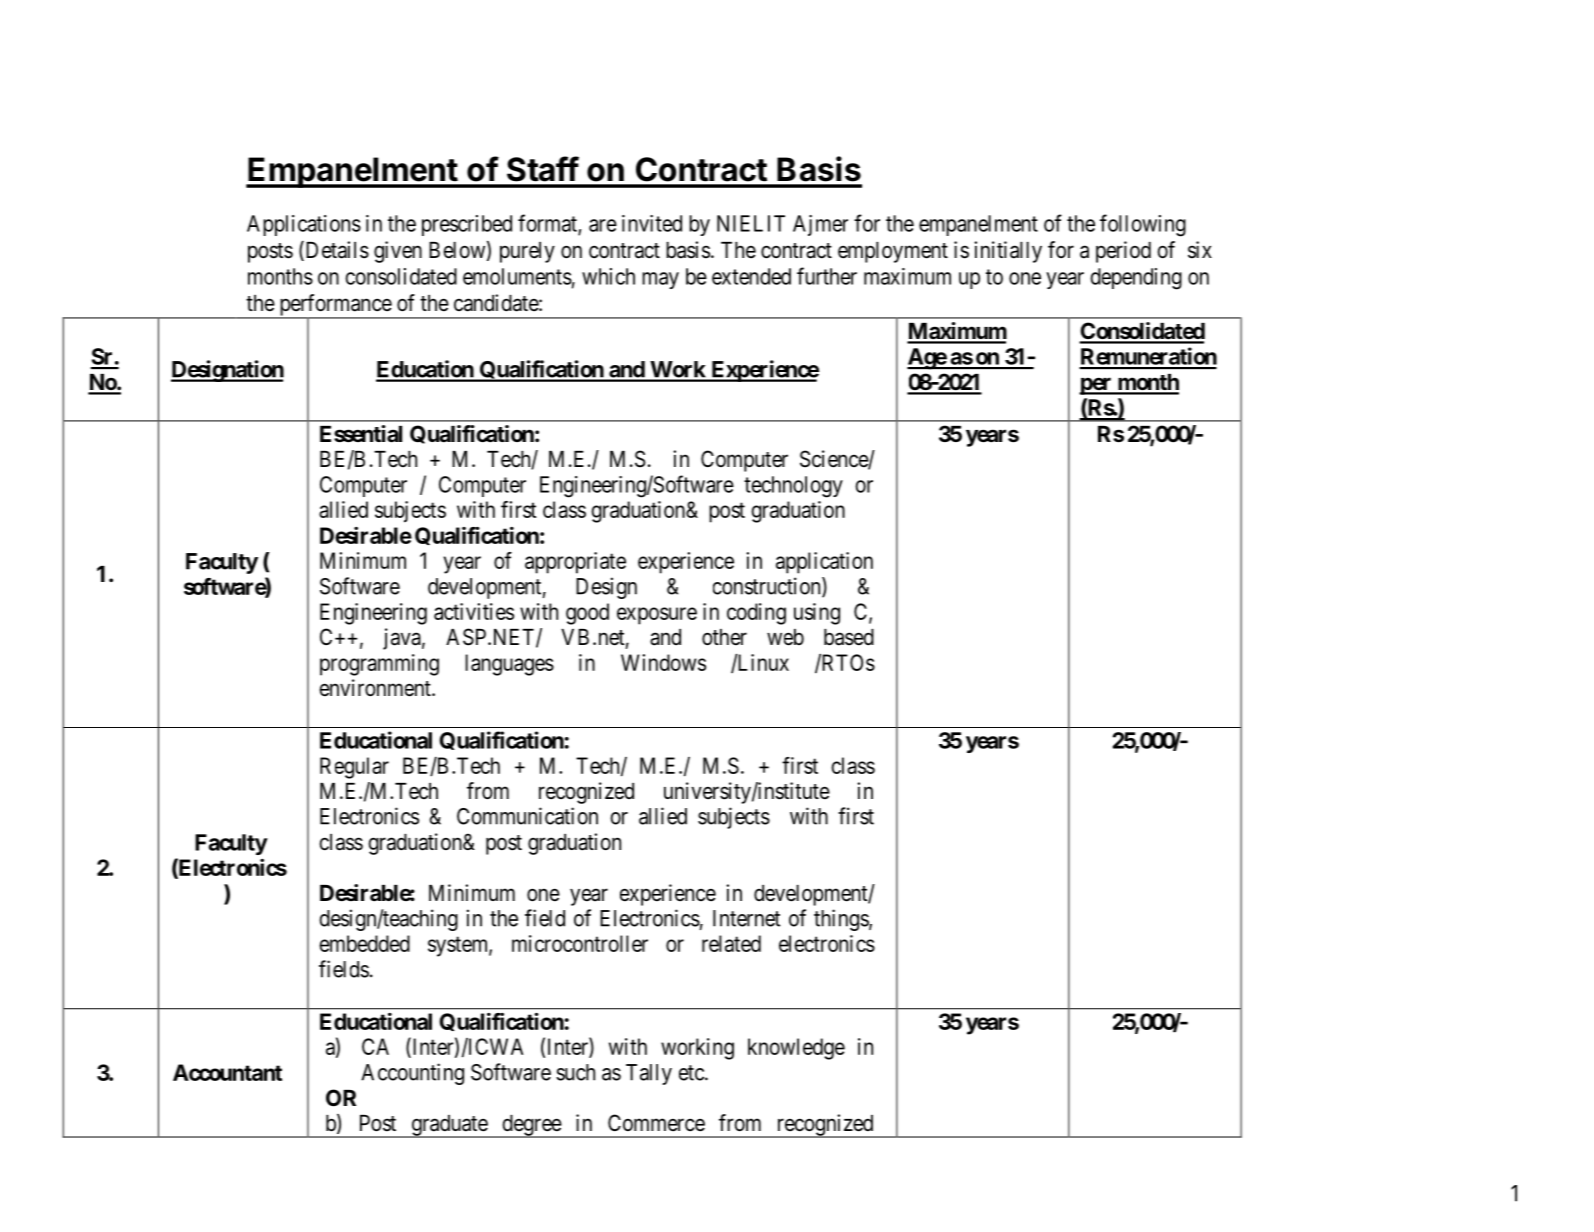 The image size is (1594, 1232). What do you see at coordinates (412, 1074) in the image?
I see `Accounting` at bounding box center [412, 1074].
